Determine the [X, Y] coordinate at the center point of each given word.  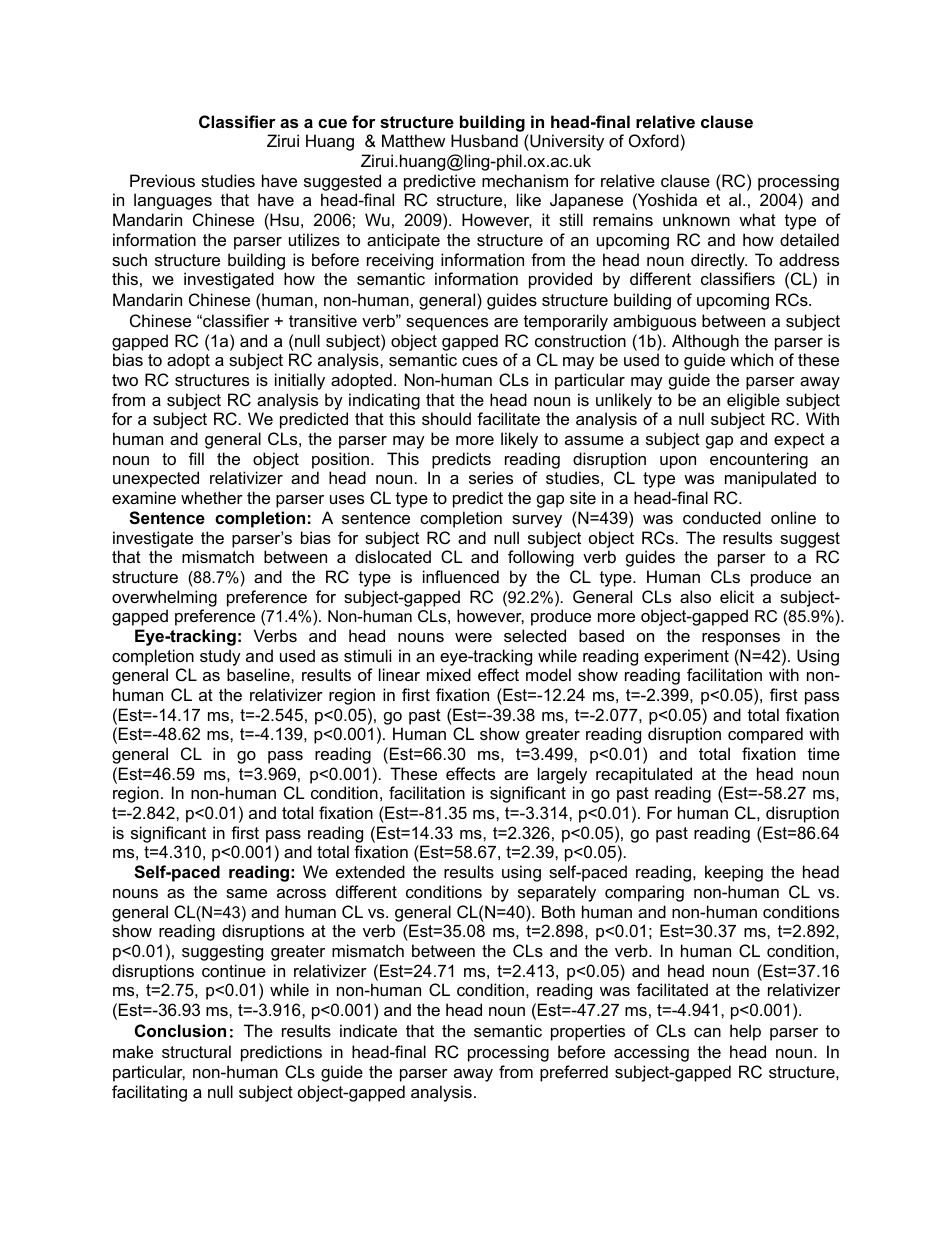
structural [196, 1051]
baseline [259, 674]
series [491, 477]
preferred [574, 1073]
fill [196, 458]
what [757, 219]
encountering [759, 460]
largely [562, 777]
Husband [484, 140]
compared [765, 735]
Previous [162, 180]
